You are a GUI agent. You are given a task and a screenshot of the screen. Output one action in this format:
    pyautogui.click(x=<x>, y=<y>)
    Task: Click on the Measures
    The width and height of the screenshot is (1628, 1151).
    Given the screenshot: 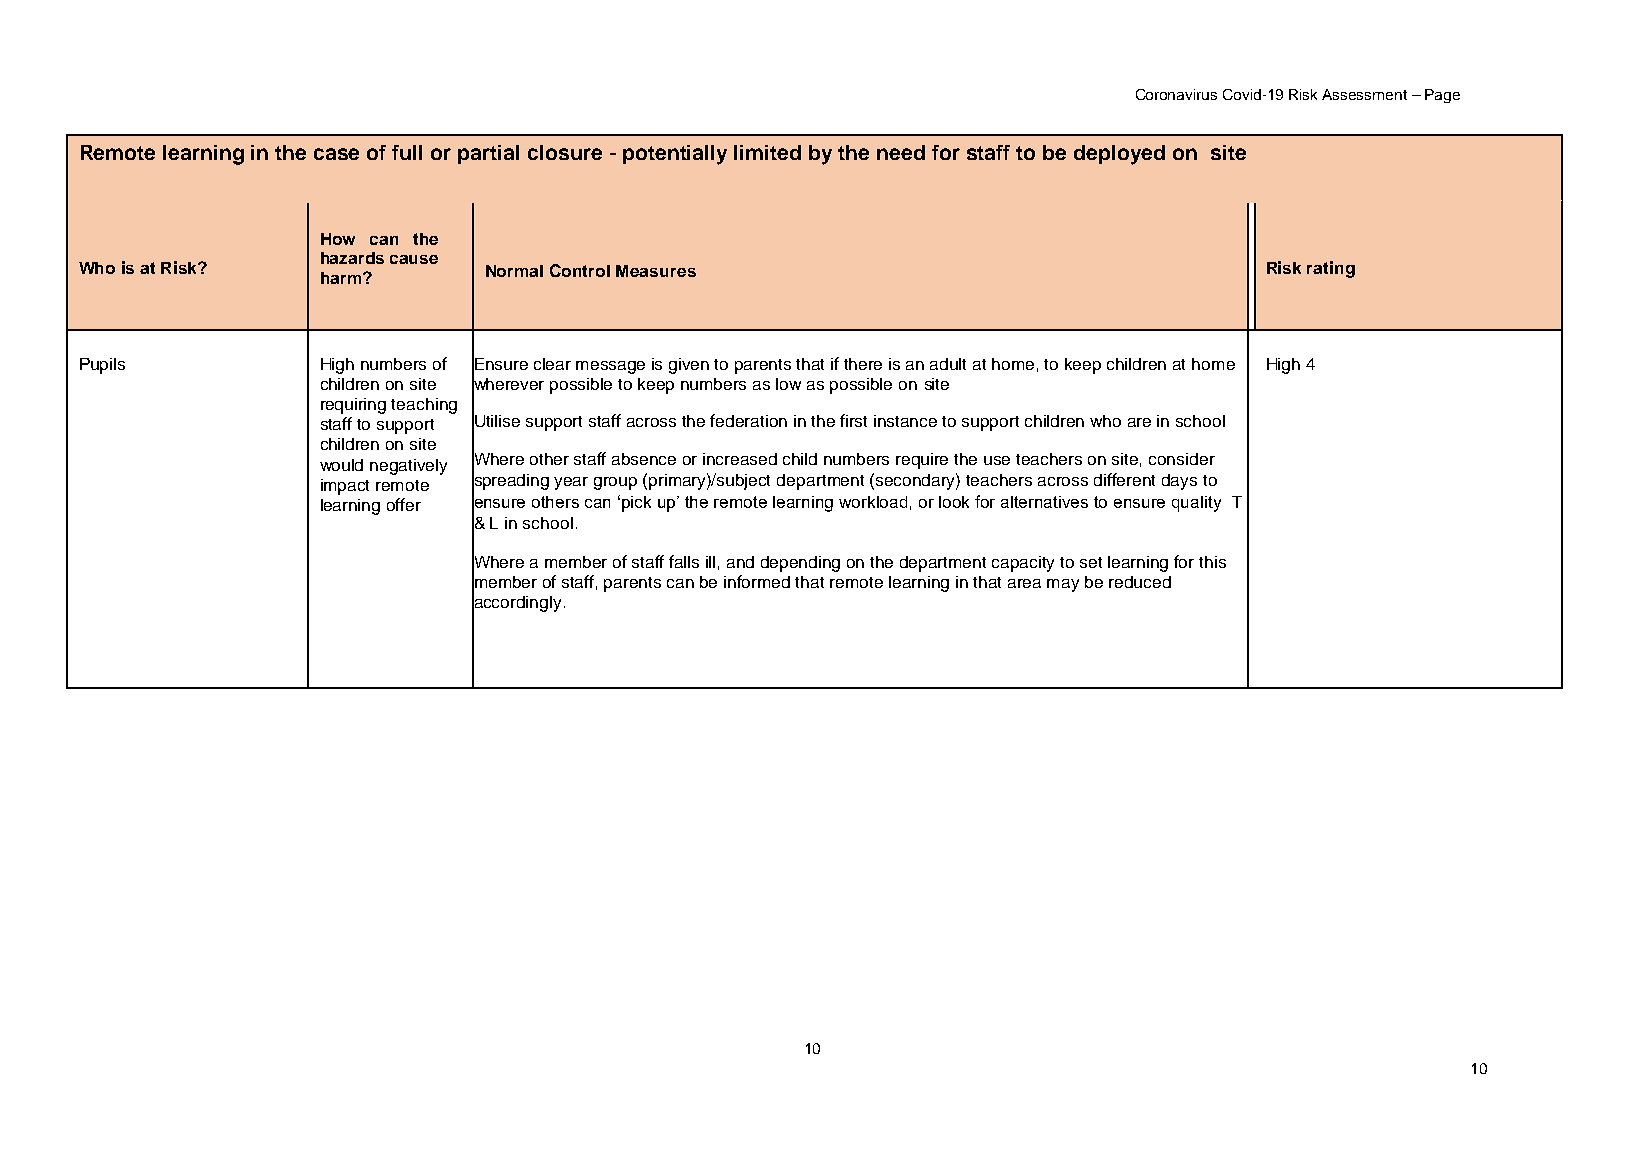 What is the action you would take?
    pyautogui.click(x=656, y=271)
